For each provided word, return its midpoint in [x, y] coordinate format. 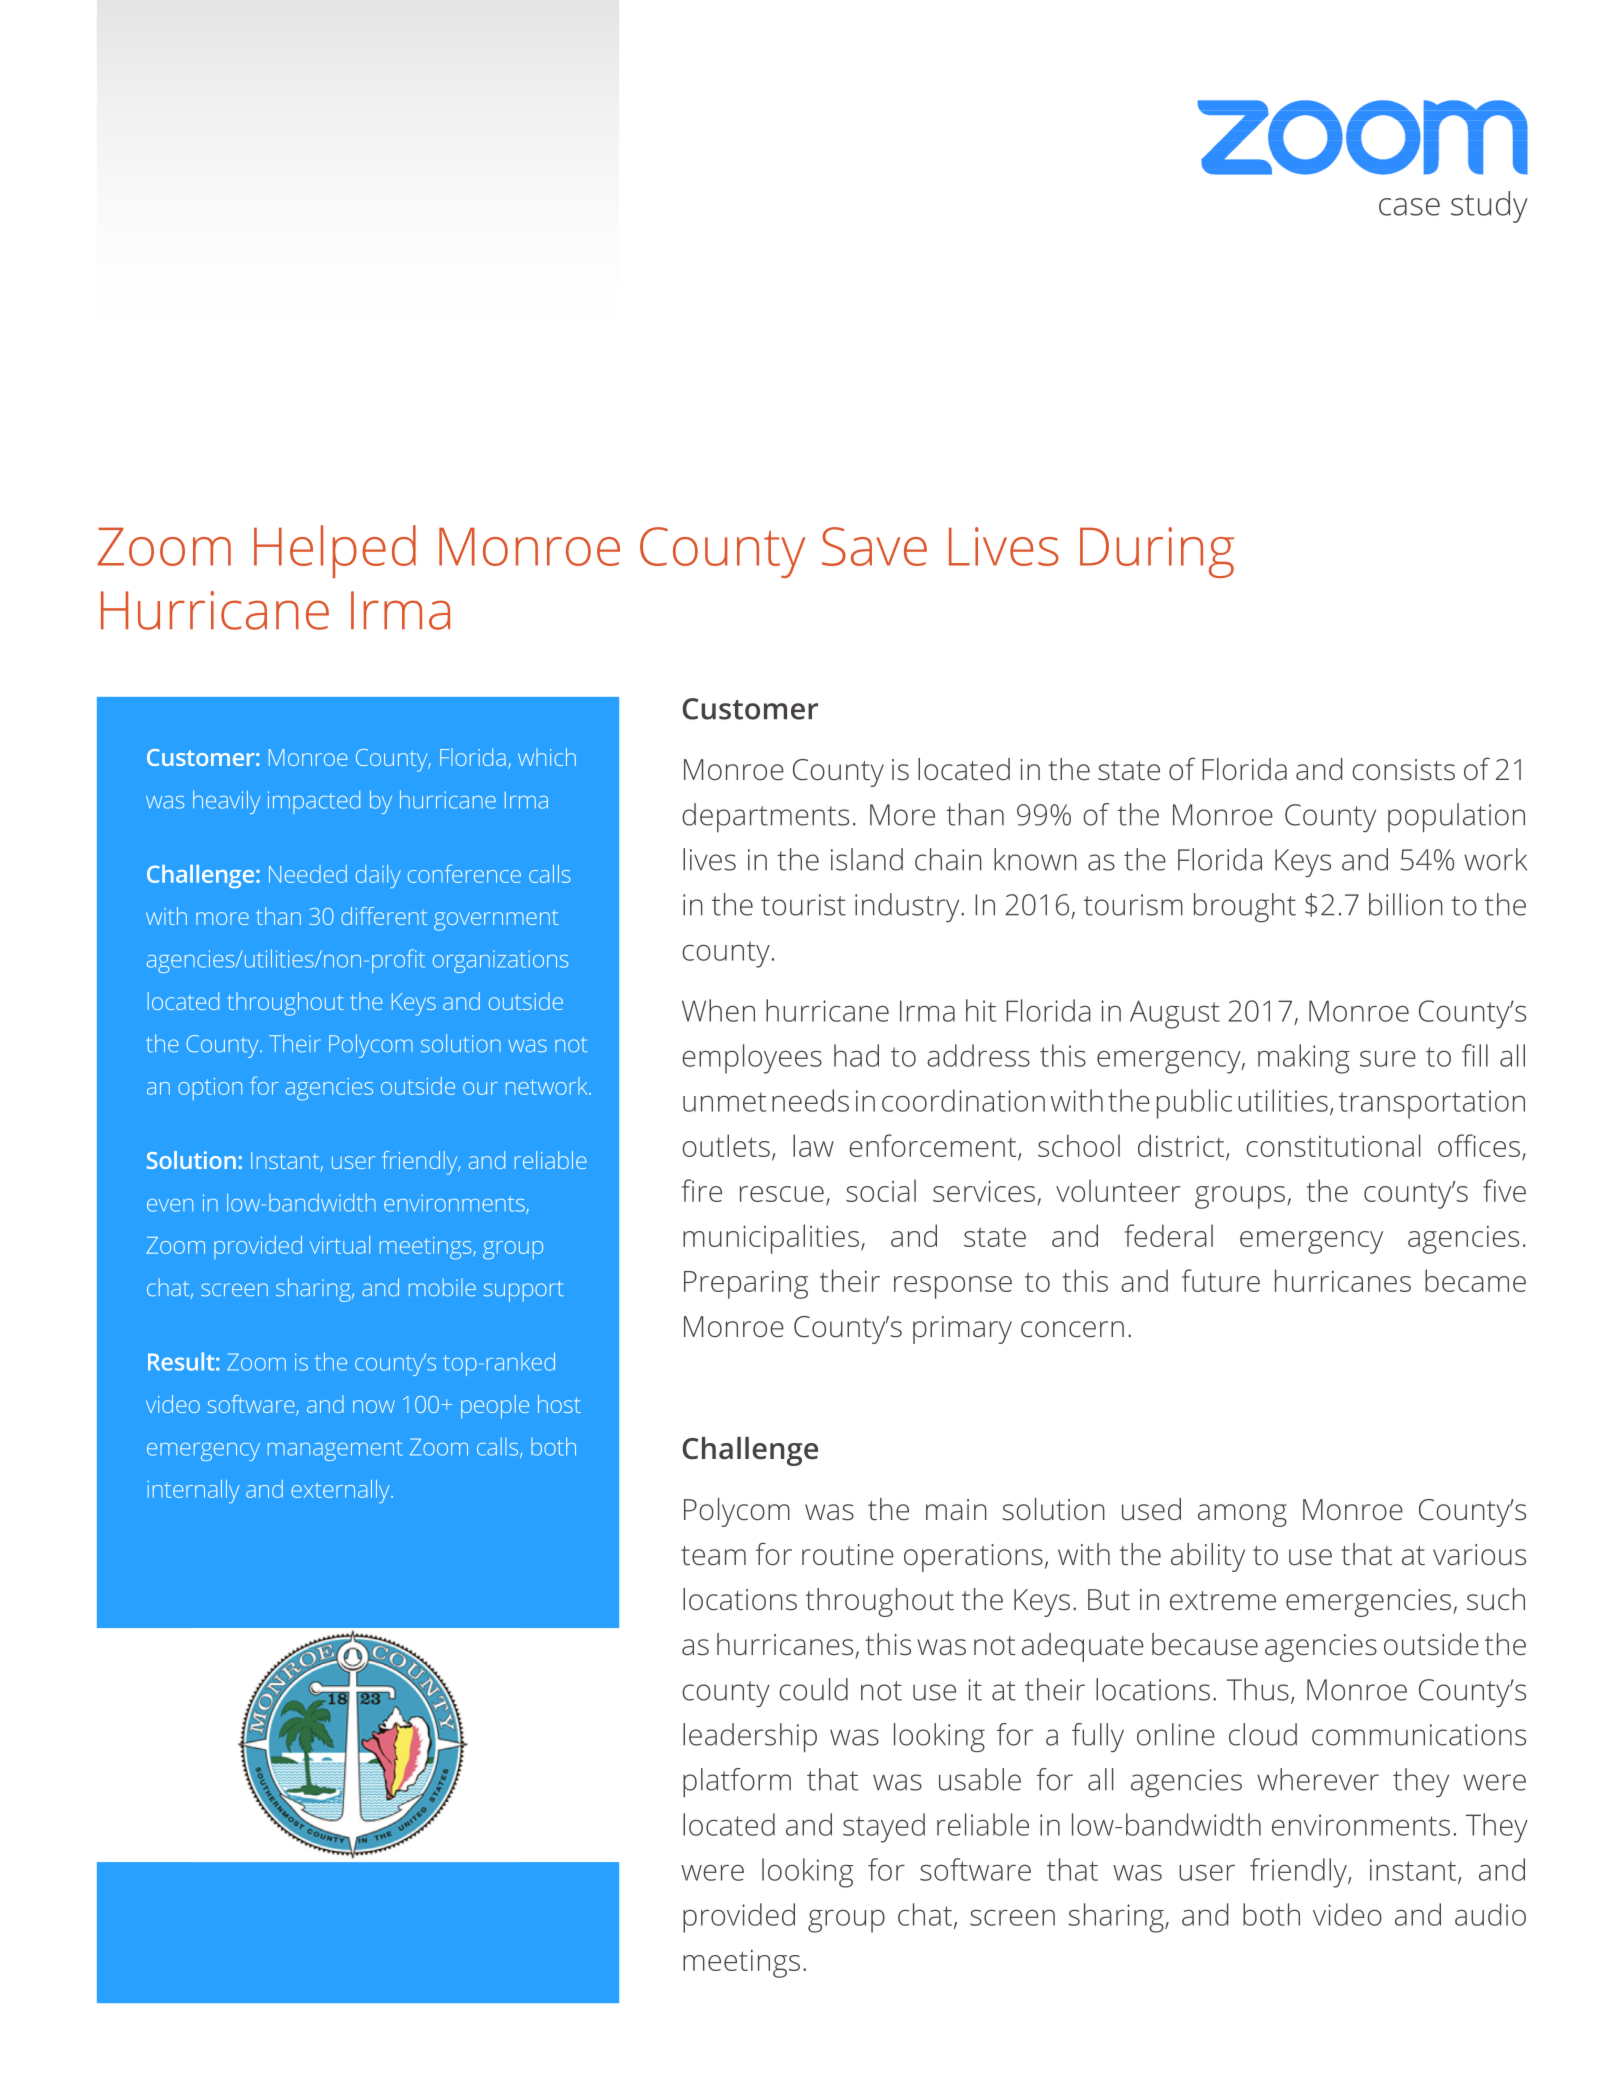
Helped [335, 551]
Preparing [746, 1284]
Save [874, 546]
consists [1403, 770]
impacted [314, 802]
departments [765, 817]
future [1221, 1280]
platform [737, 1783]
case [1409, 207]
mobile [442, 1287]
